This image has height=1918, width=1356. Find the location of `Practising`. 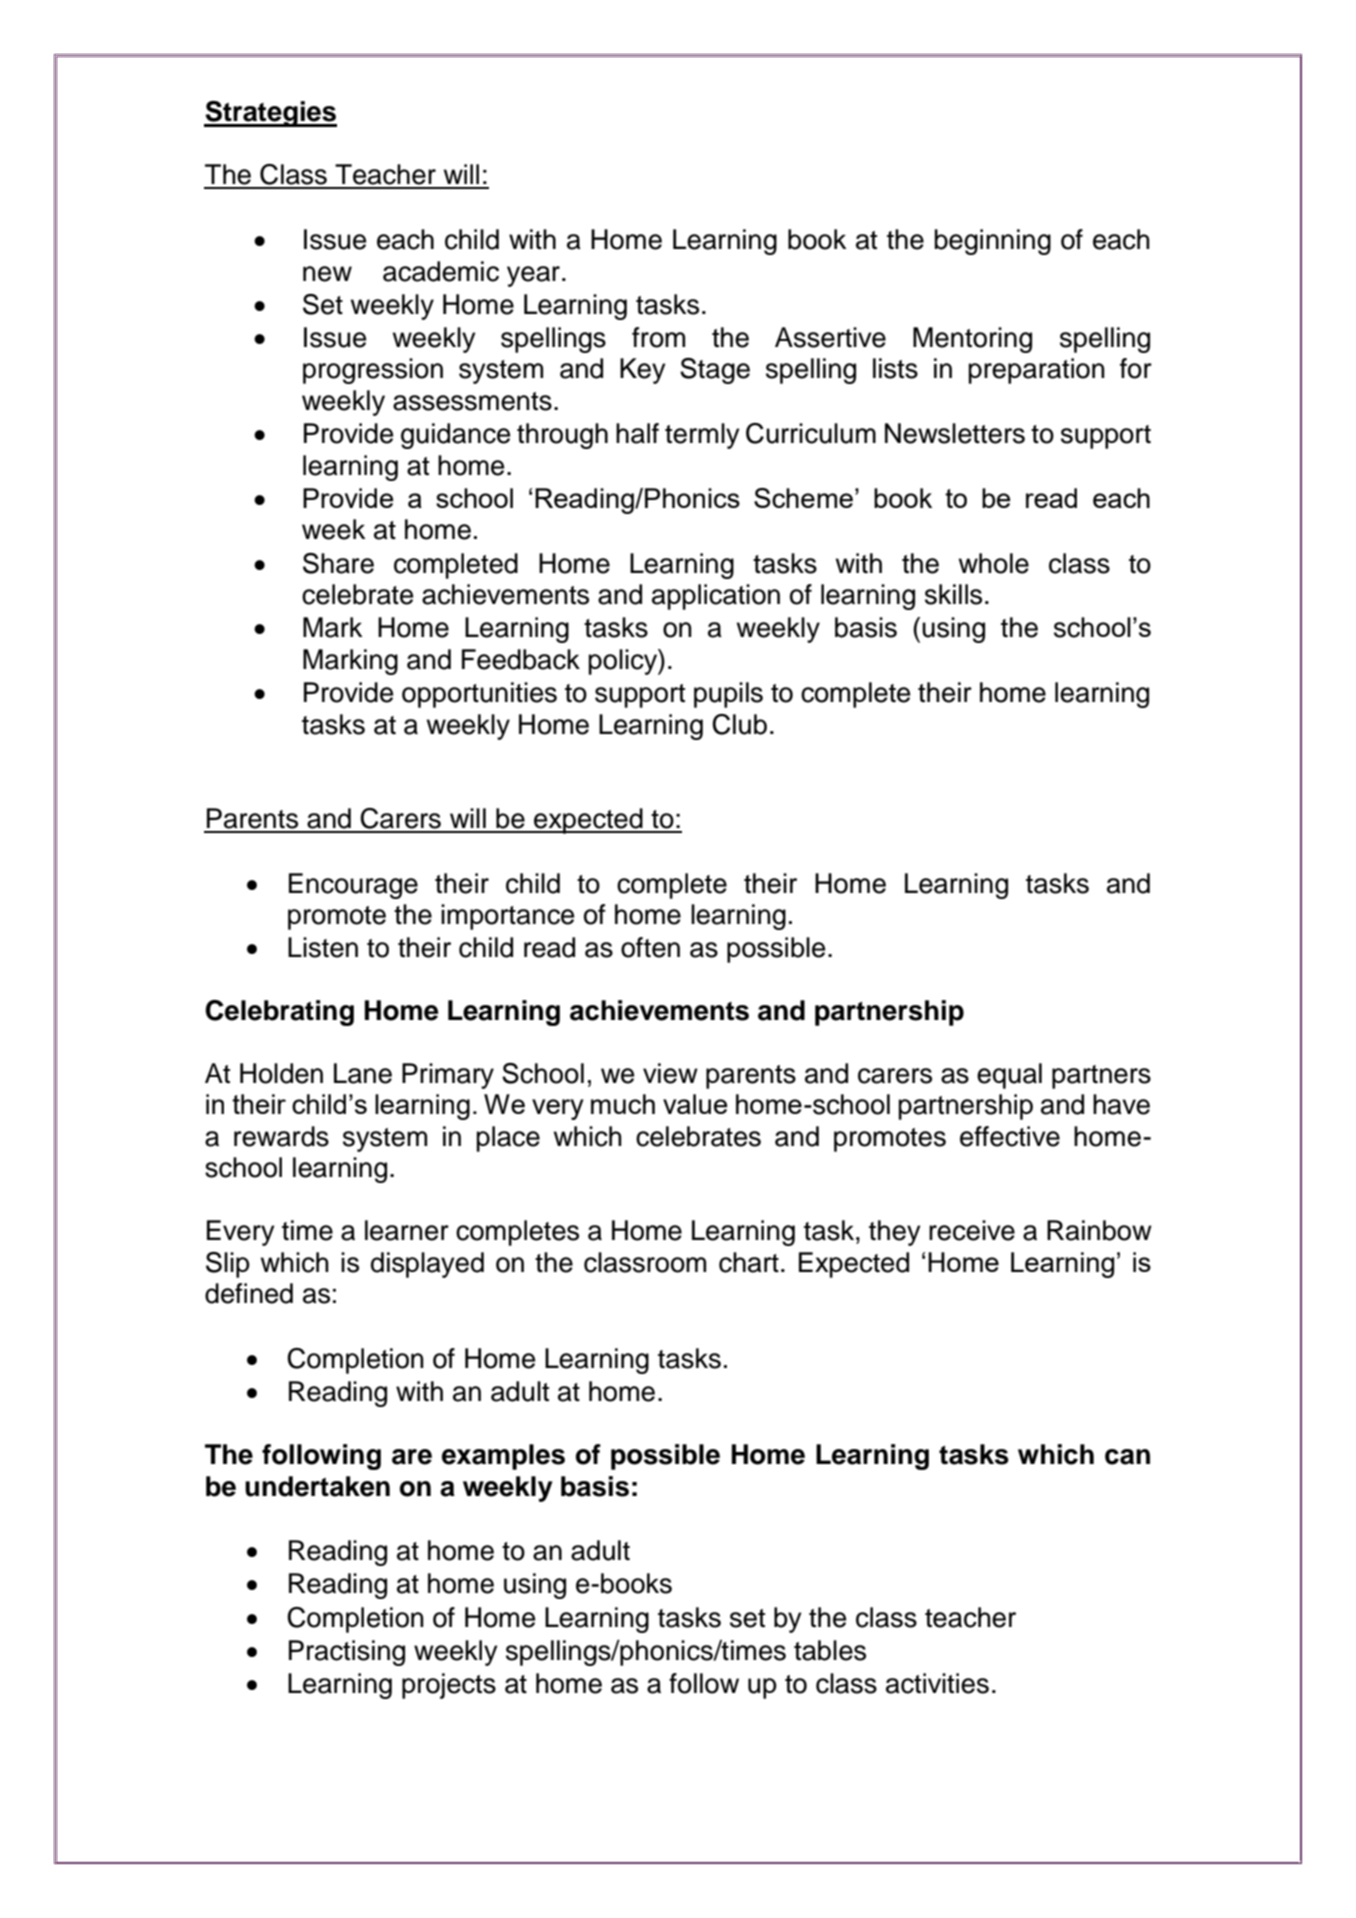

Practising is located at coordinates (347, 1653).
